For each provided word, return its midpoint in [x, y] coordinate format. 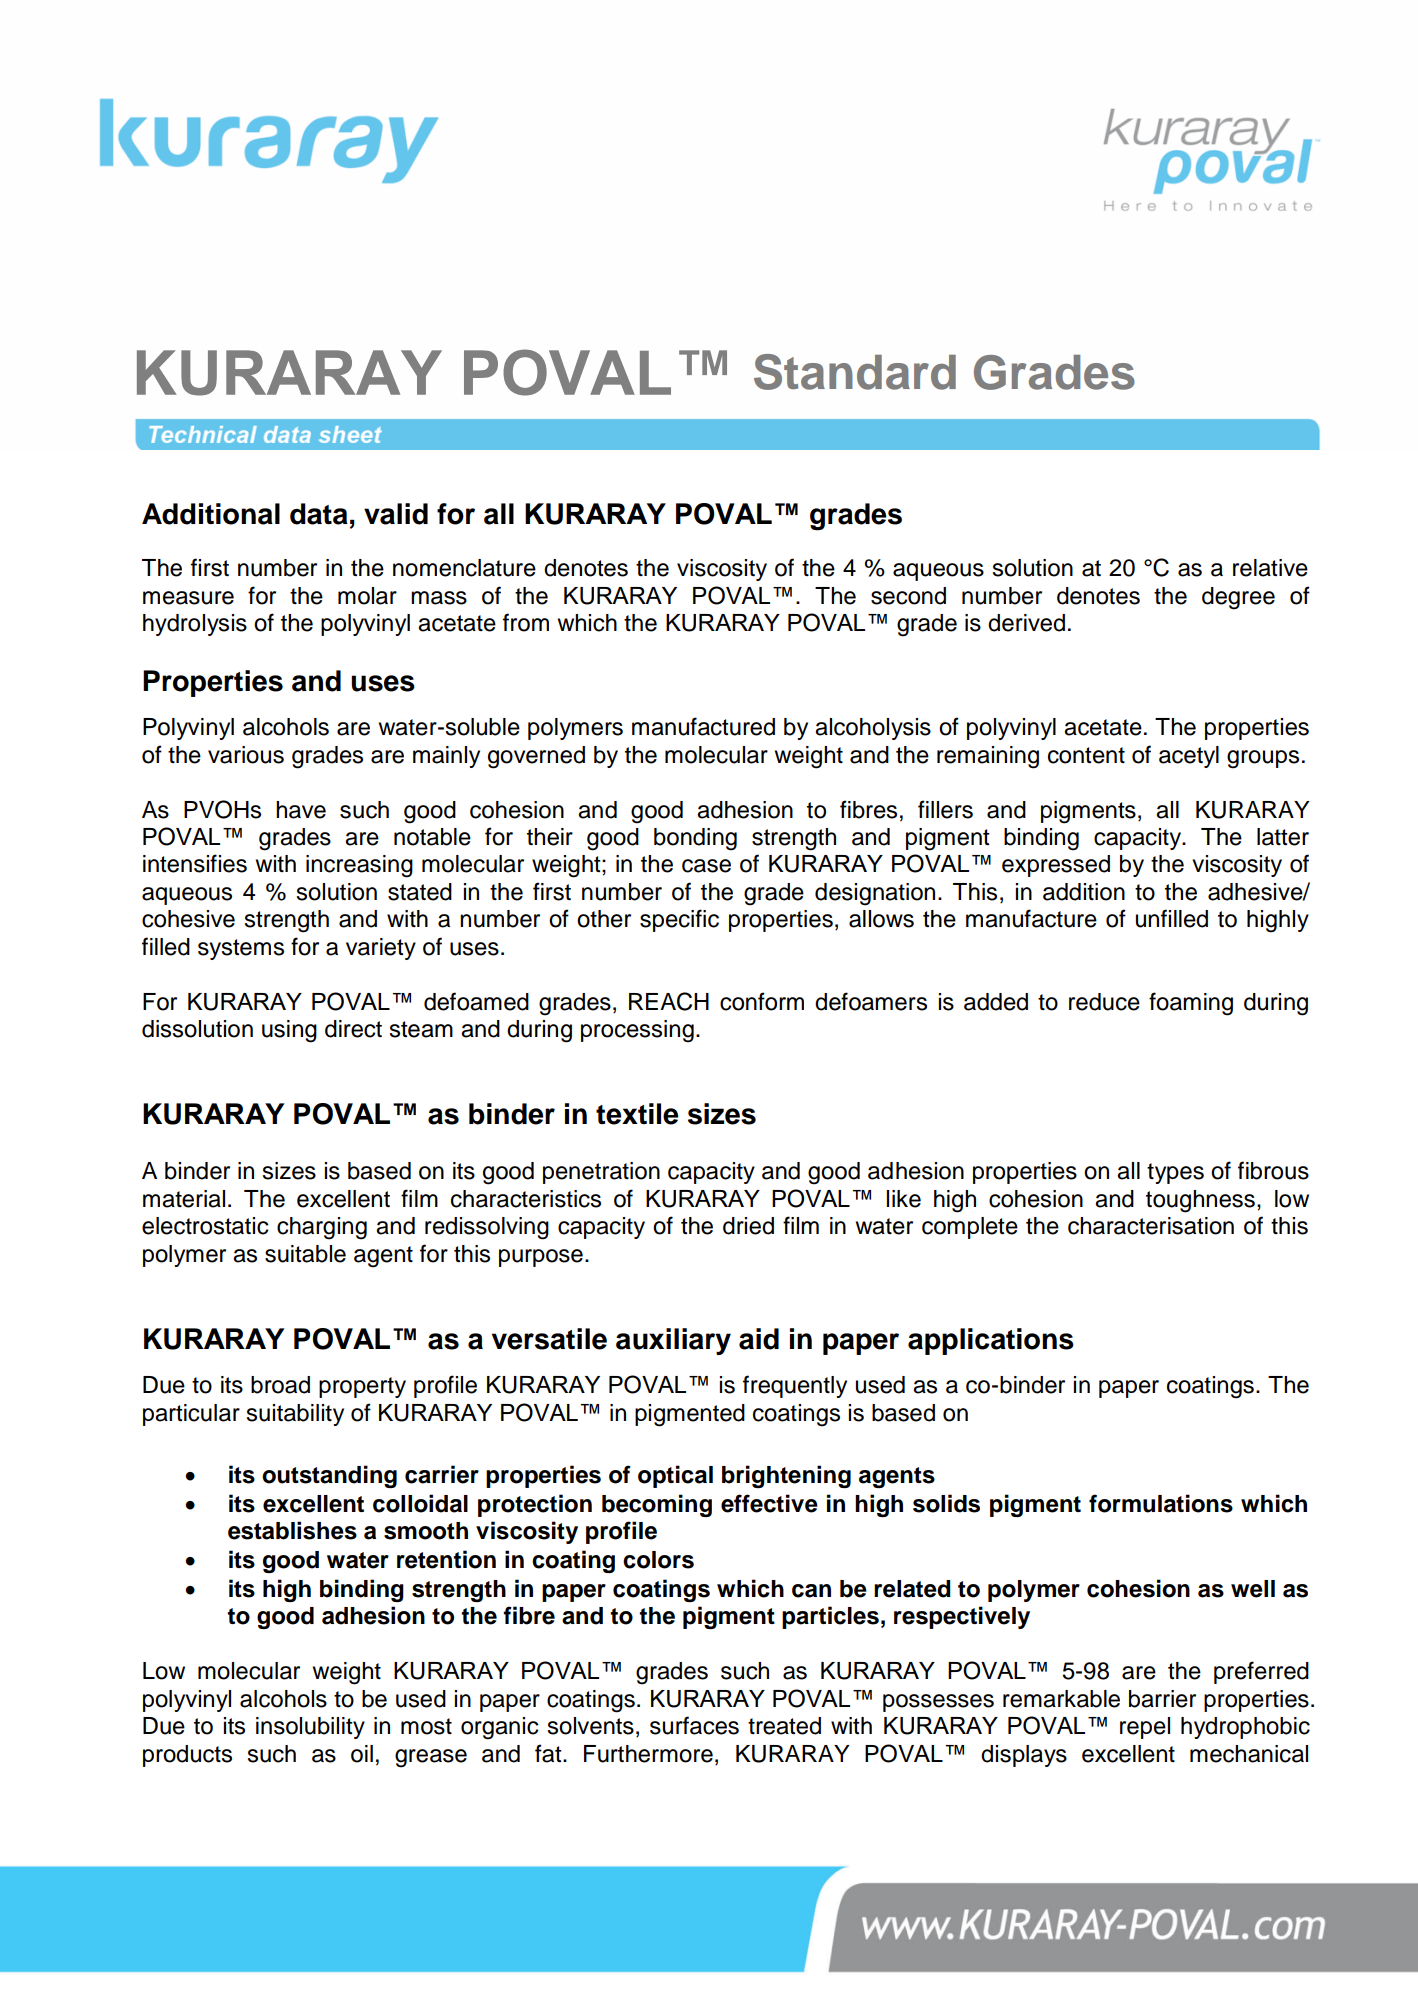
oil [362, 1754]
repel [1145, 1728]
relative [1270, 568]
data [319, 514]
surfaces [694, 1725]
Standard [855, 372]
